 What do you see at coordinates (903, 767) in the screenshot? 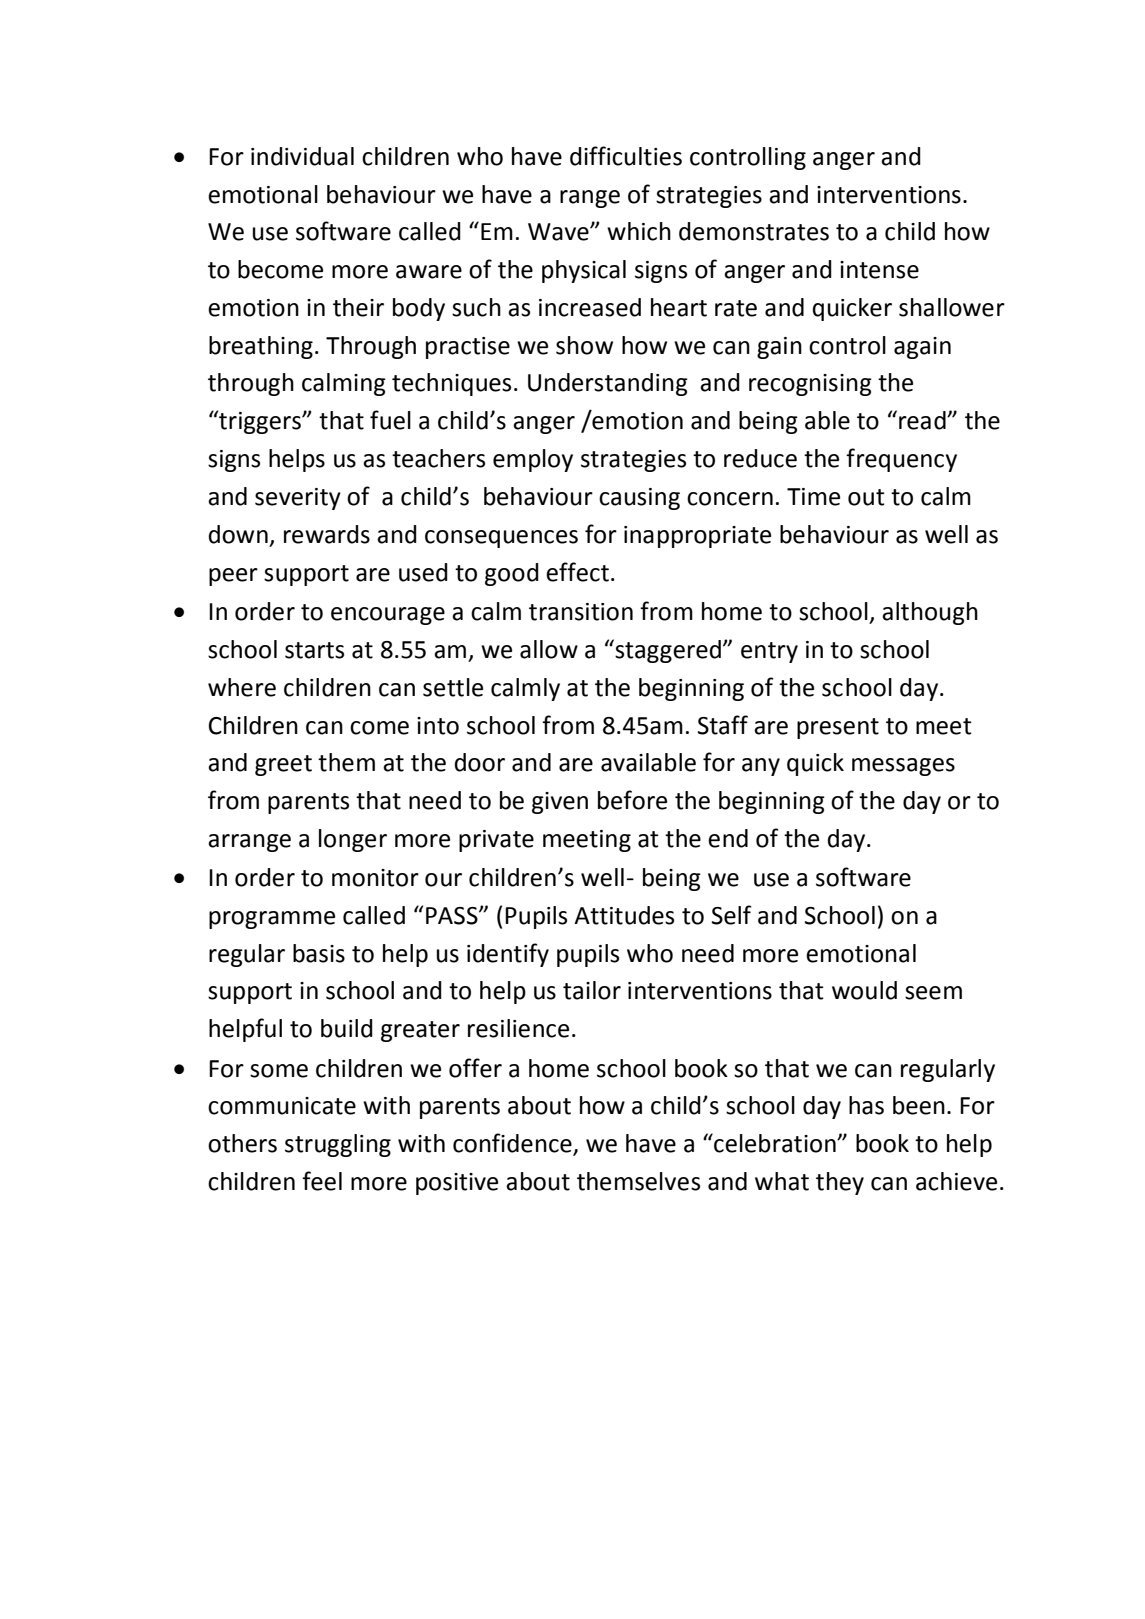
I see `messages` at bounding box center [903, 767].
